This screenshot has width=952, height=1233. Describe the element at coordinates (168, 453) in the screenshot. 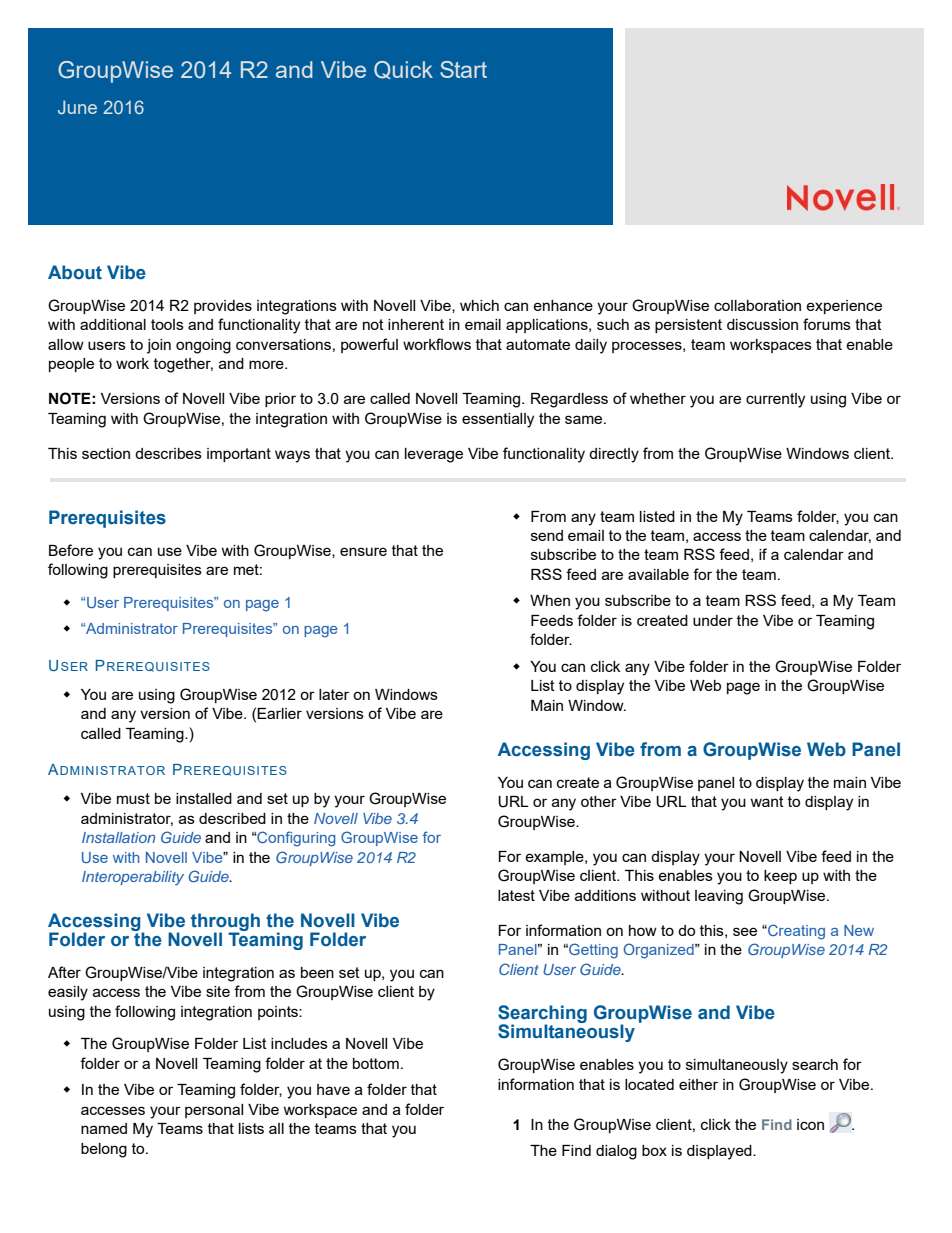

I see `describes` at that location.
